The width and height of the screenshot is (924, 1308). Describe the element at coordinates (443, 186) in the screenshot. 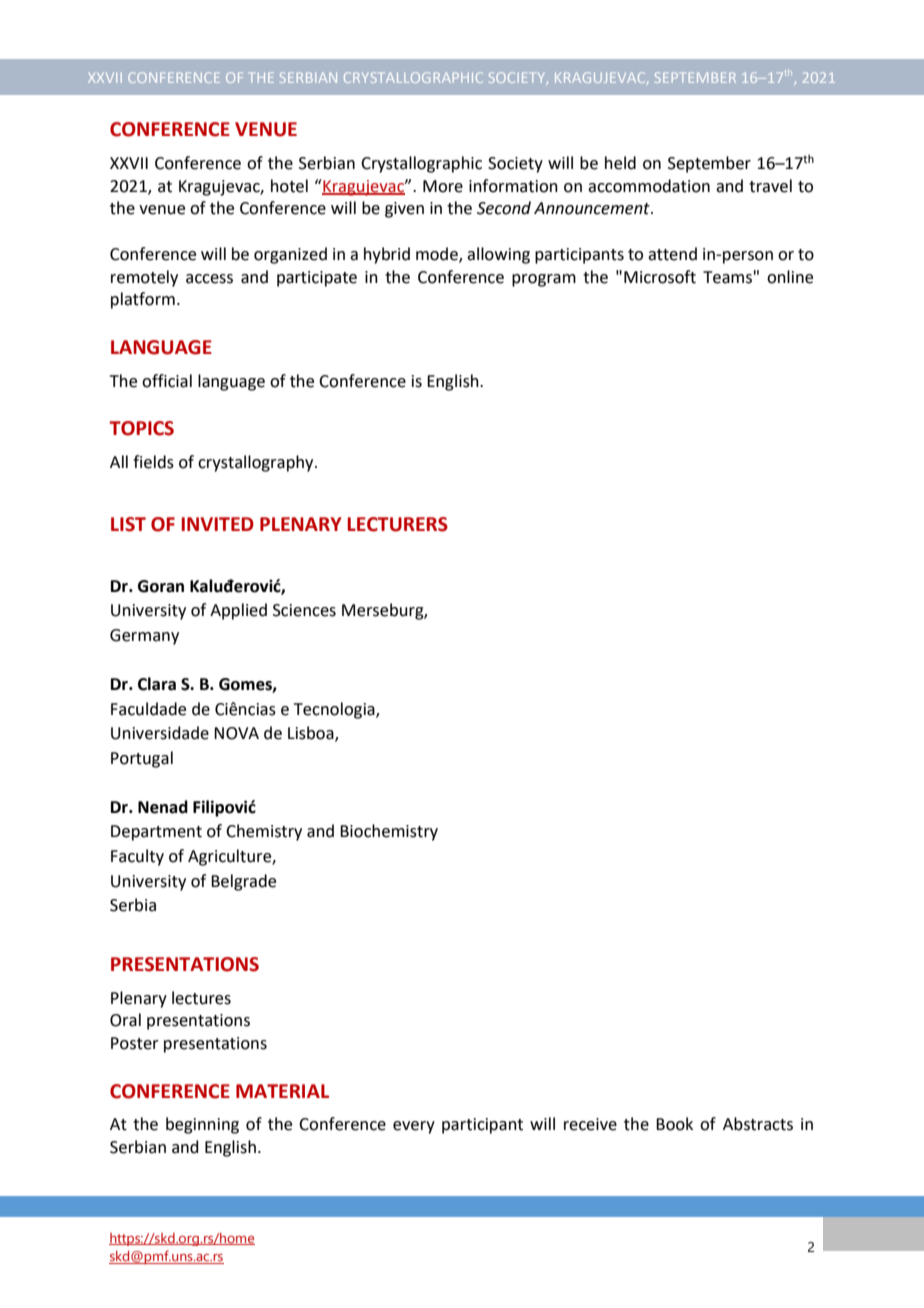

I see `More` at that location.
